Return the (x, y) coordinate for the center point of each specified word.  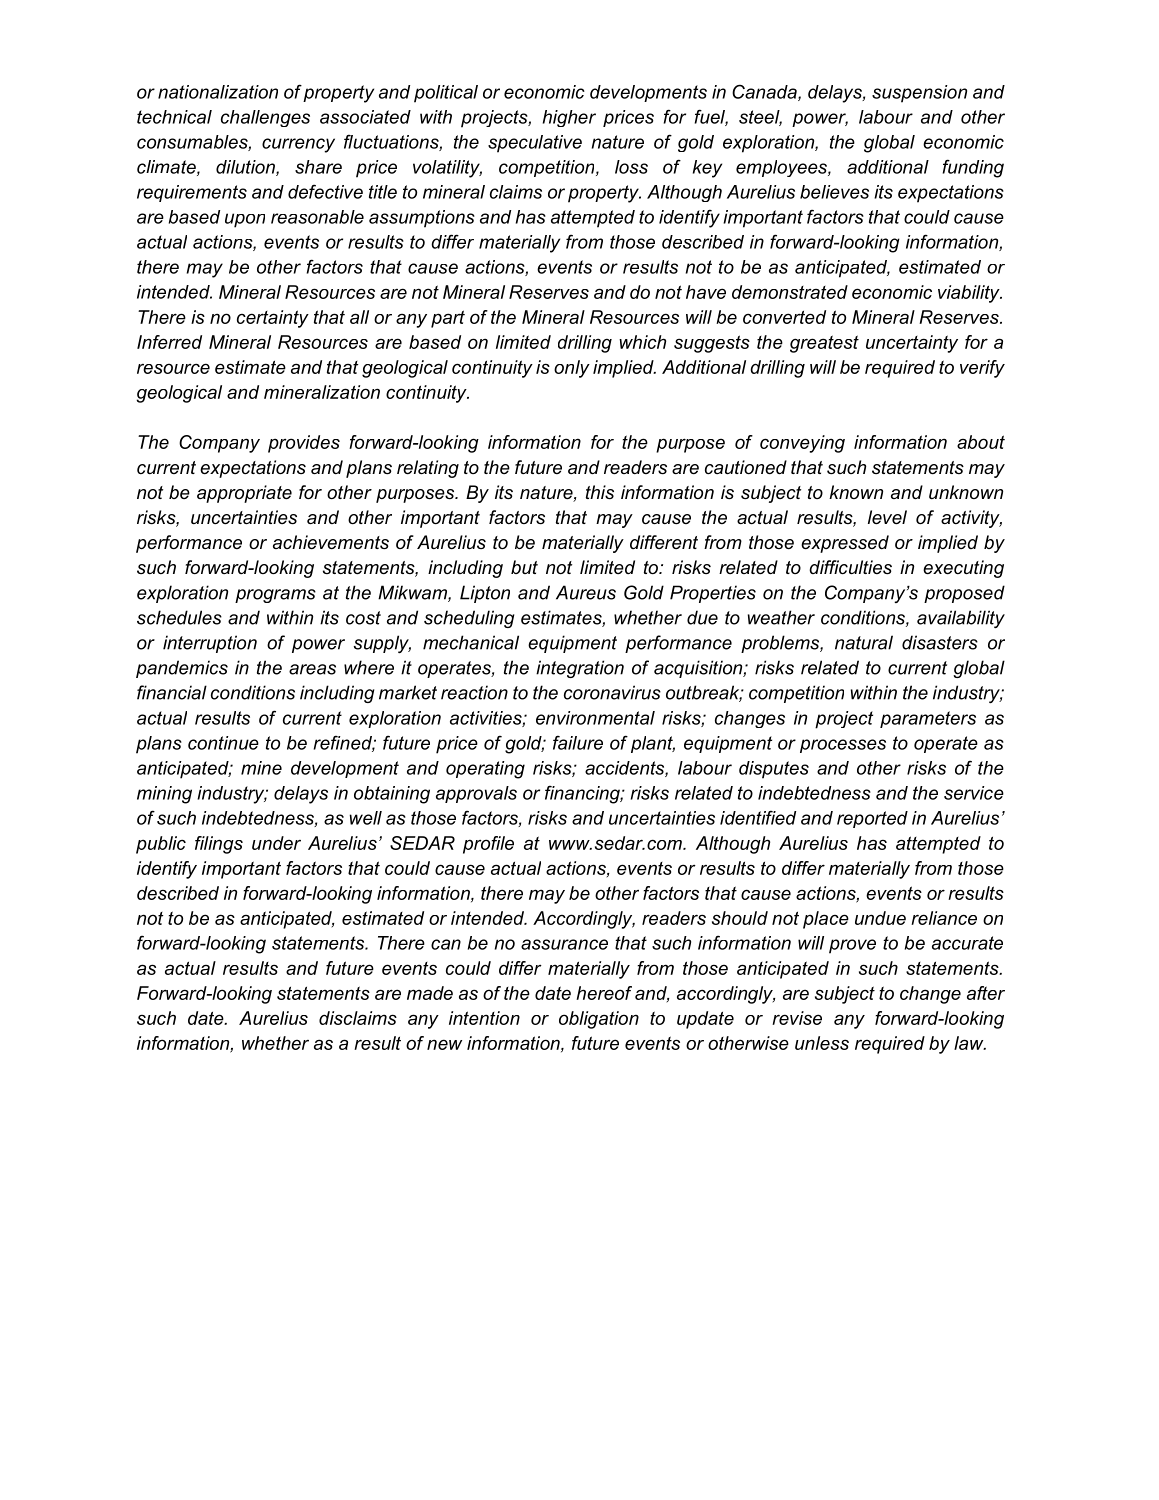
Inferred (169, 342)
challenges (265, 118)
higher (569, 118)
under (276, 843)
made (430, 993)
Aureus (586, 592)
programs (275, 596)
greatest (824, 344)
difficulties (850, 567)
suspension (919, 94)
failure (578, 742)
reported (872, 819)
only (572, 369)
